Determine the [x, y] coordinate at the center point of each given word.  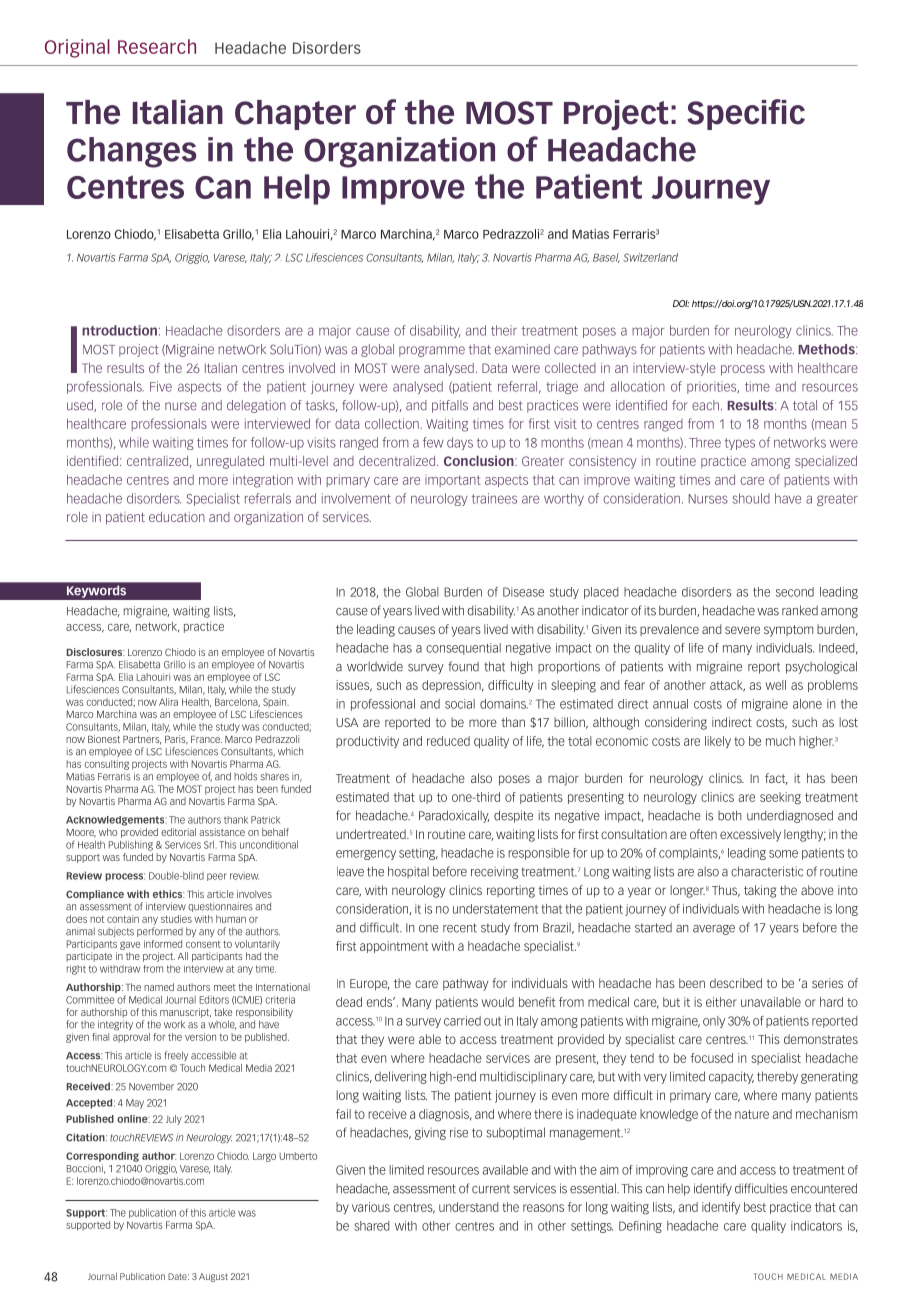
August [213, 1277]
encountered [824, 1188]
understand [468, 1207]
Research [157, 46]
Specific [746, 114]
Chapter [295, 115]
